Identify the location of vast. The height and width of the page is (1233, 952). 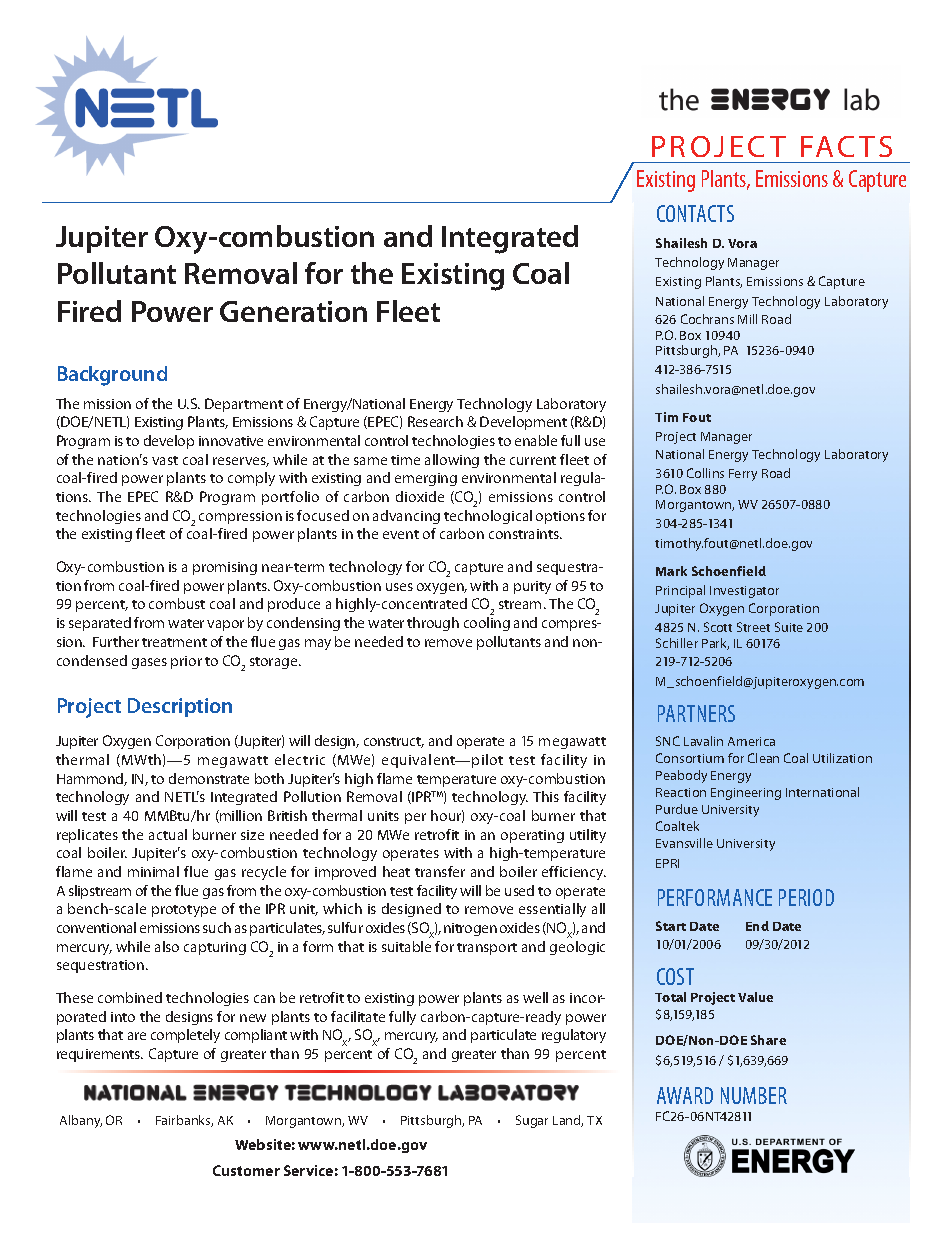
(165, 460).
